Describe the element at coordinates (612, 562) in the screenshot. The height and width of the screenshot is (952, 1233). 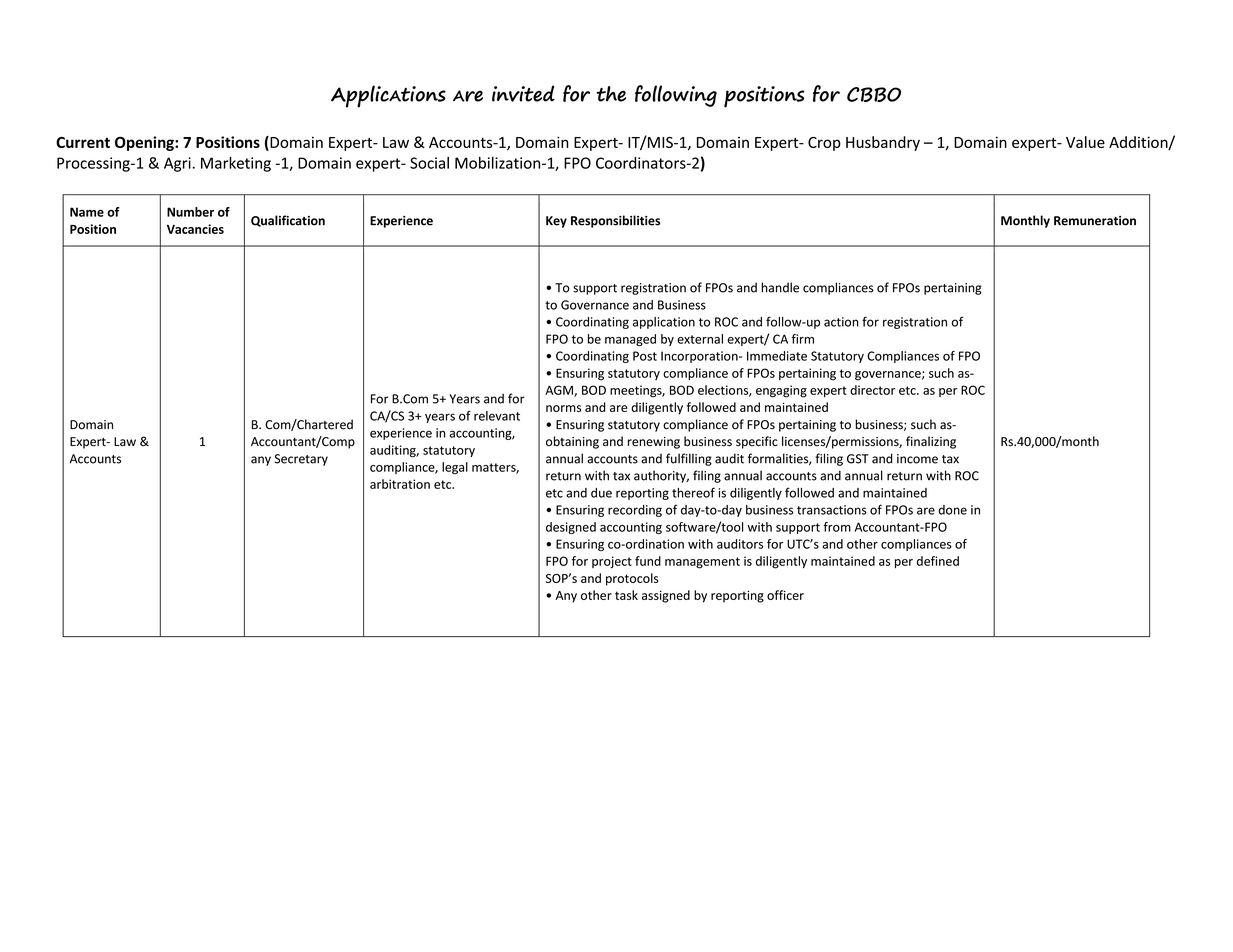
I see `project` at that location.
